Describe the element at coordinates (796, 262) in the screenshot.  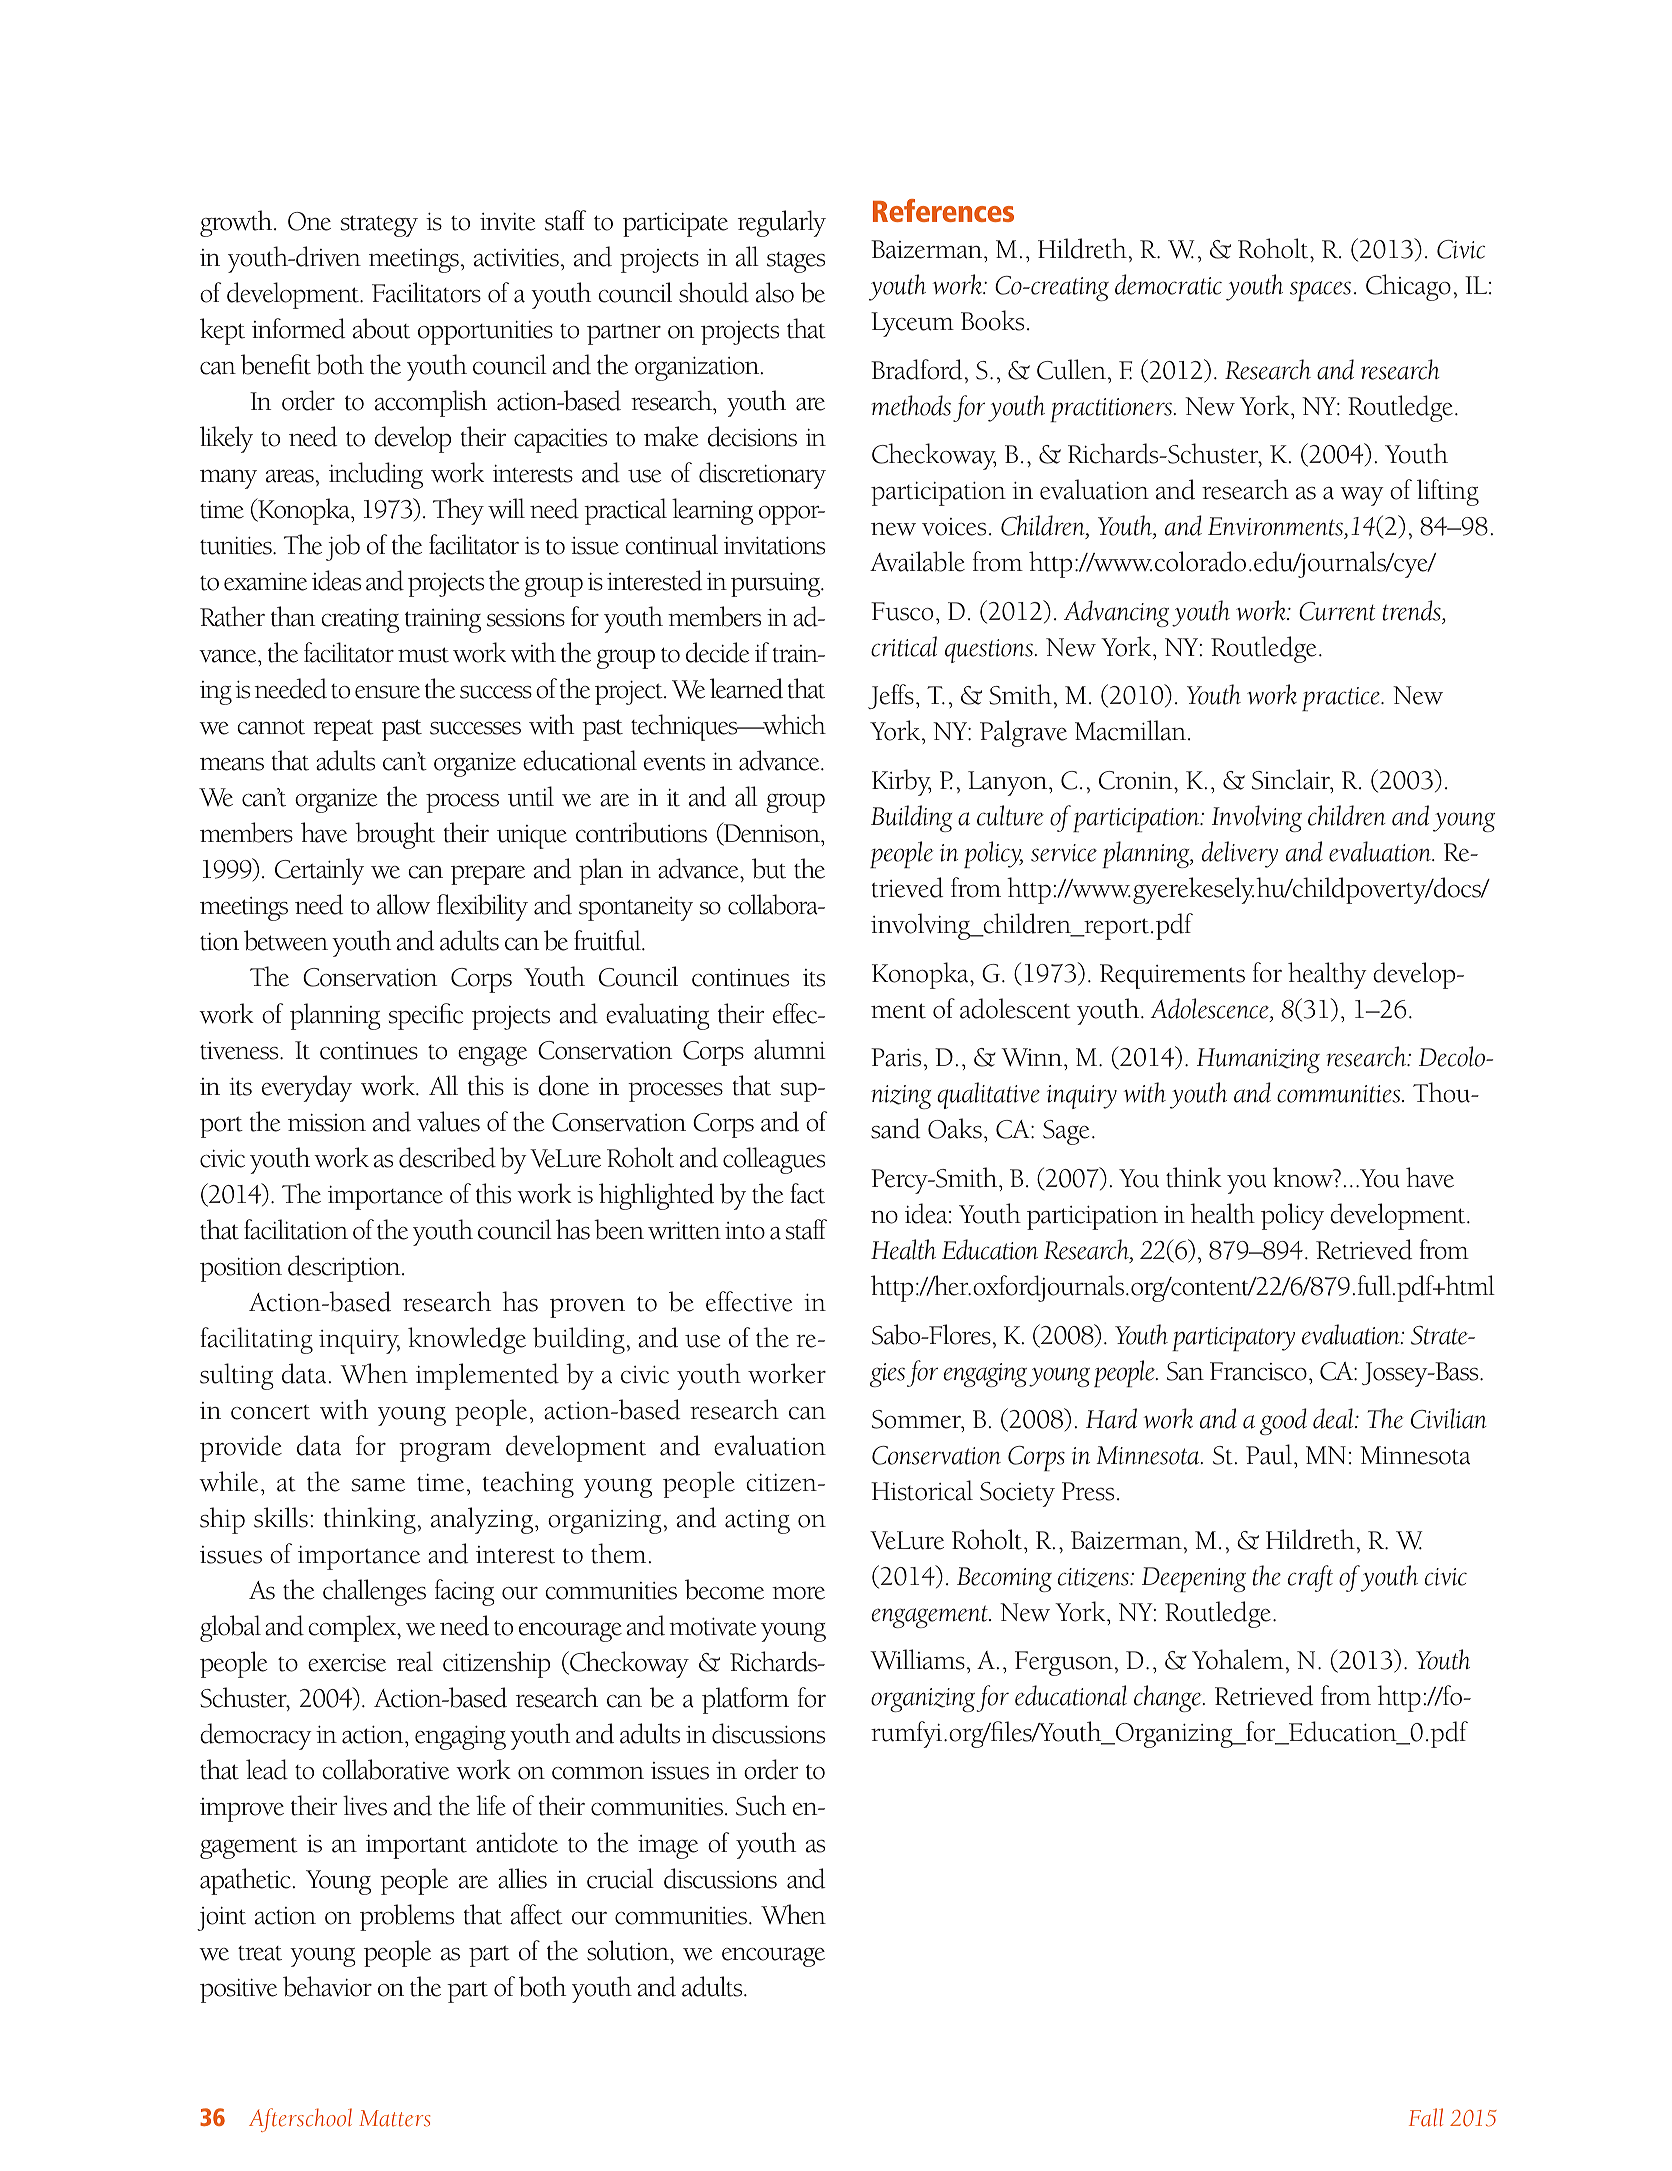
I see `stages` at that location.
